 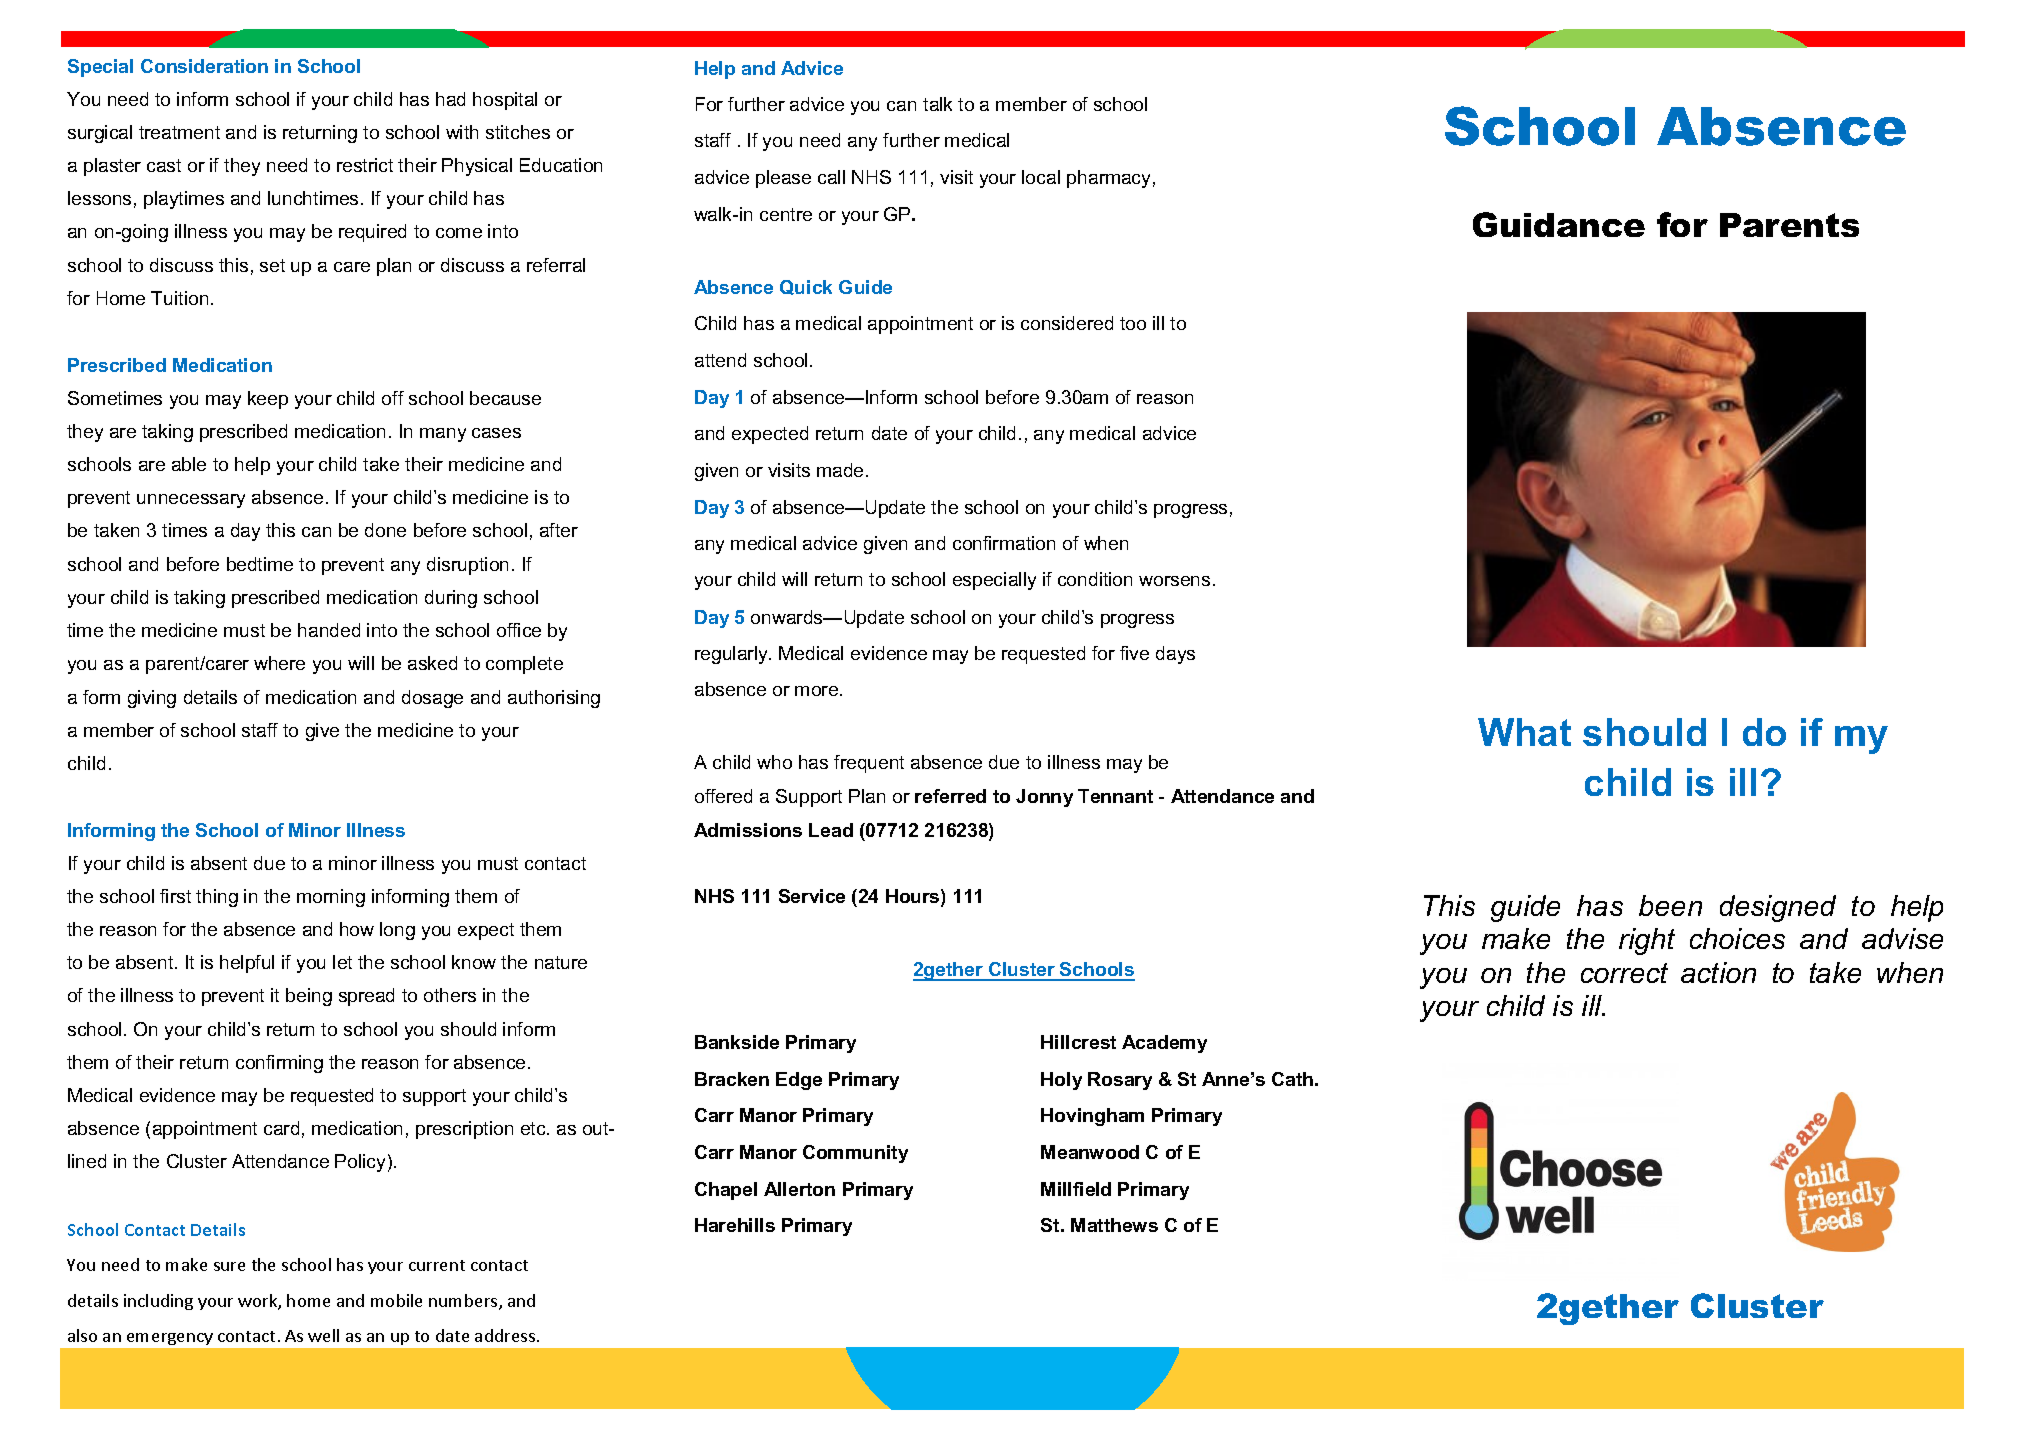 What do you see at coordinates (818, 691) in the page?
I see `more` at bounding box center [818, 691].
